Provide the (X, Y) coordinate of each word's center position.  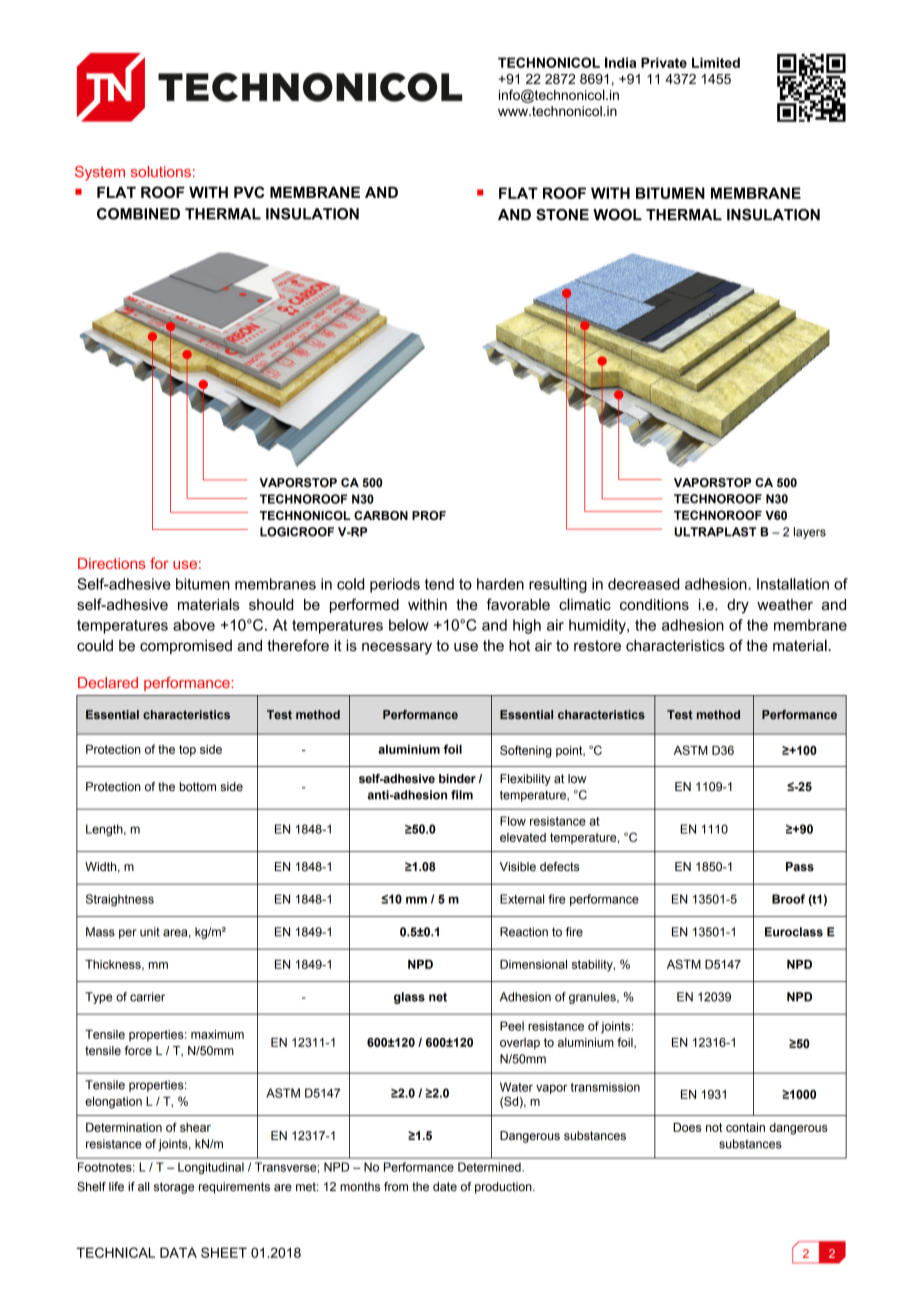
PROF (429, 515)
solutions (161, 172)
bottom (197, 786)
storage (174, 1188)
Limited (716, 62)
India (620, 62)
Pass (800, 867)
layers (810, 533)
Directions (112, 563)
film (462, 795)
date (445, 1186)
